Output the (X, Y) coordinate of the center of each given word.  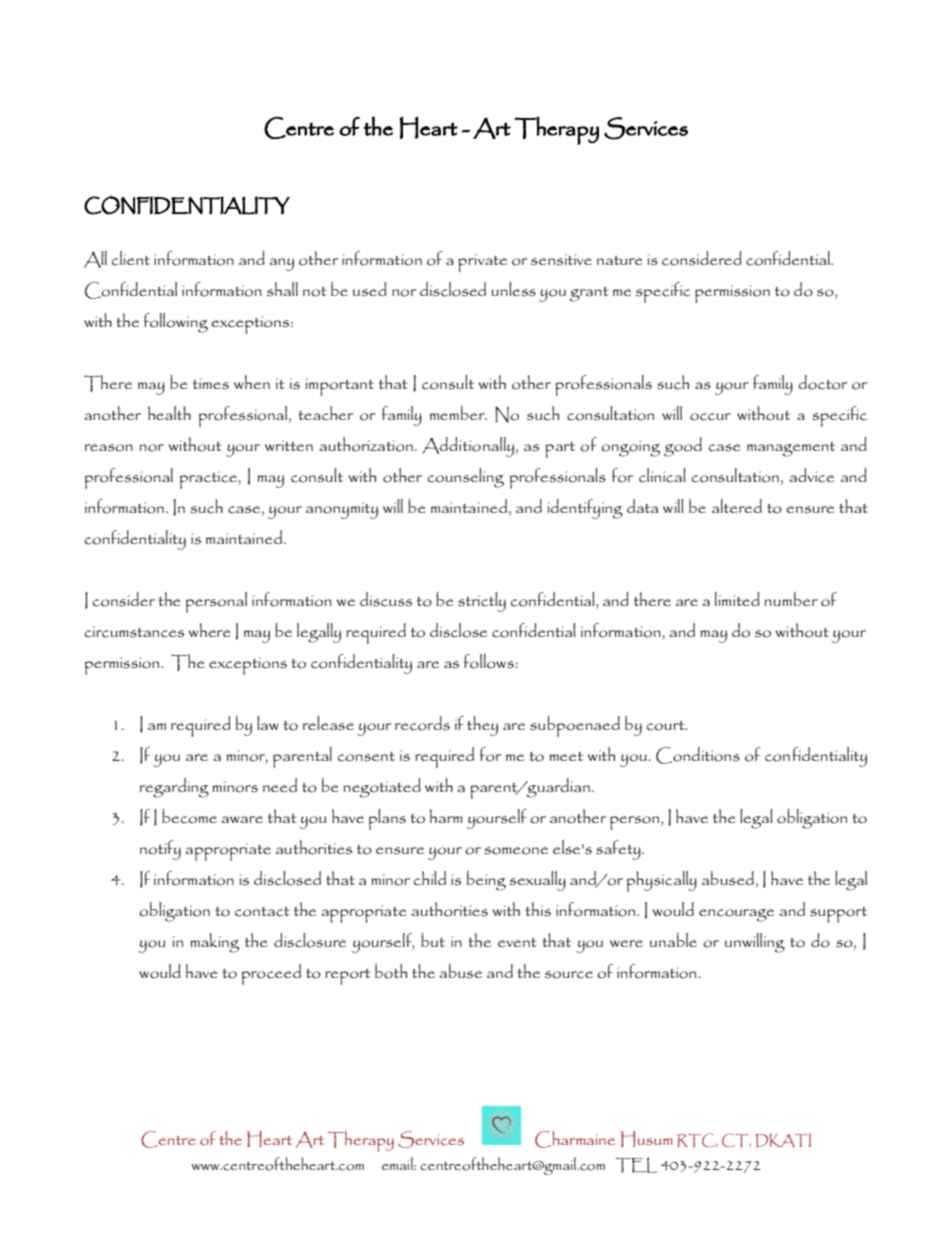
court (667, 726)
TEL (636, 1165)
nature (620, 260)
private (482, 263)
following (176, 323)
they (482, 726)
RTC (698, 1140)
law (268, 723)
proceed (271, 974)
